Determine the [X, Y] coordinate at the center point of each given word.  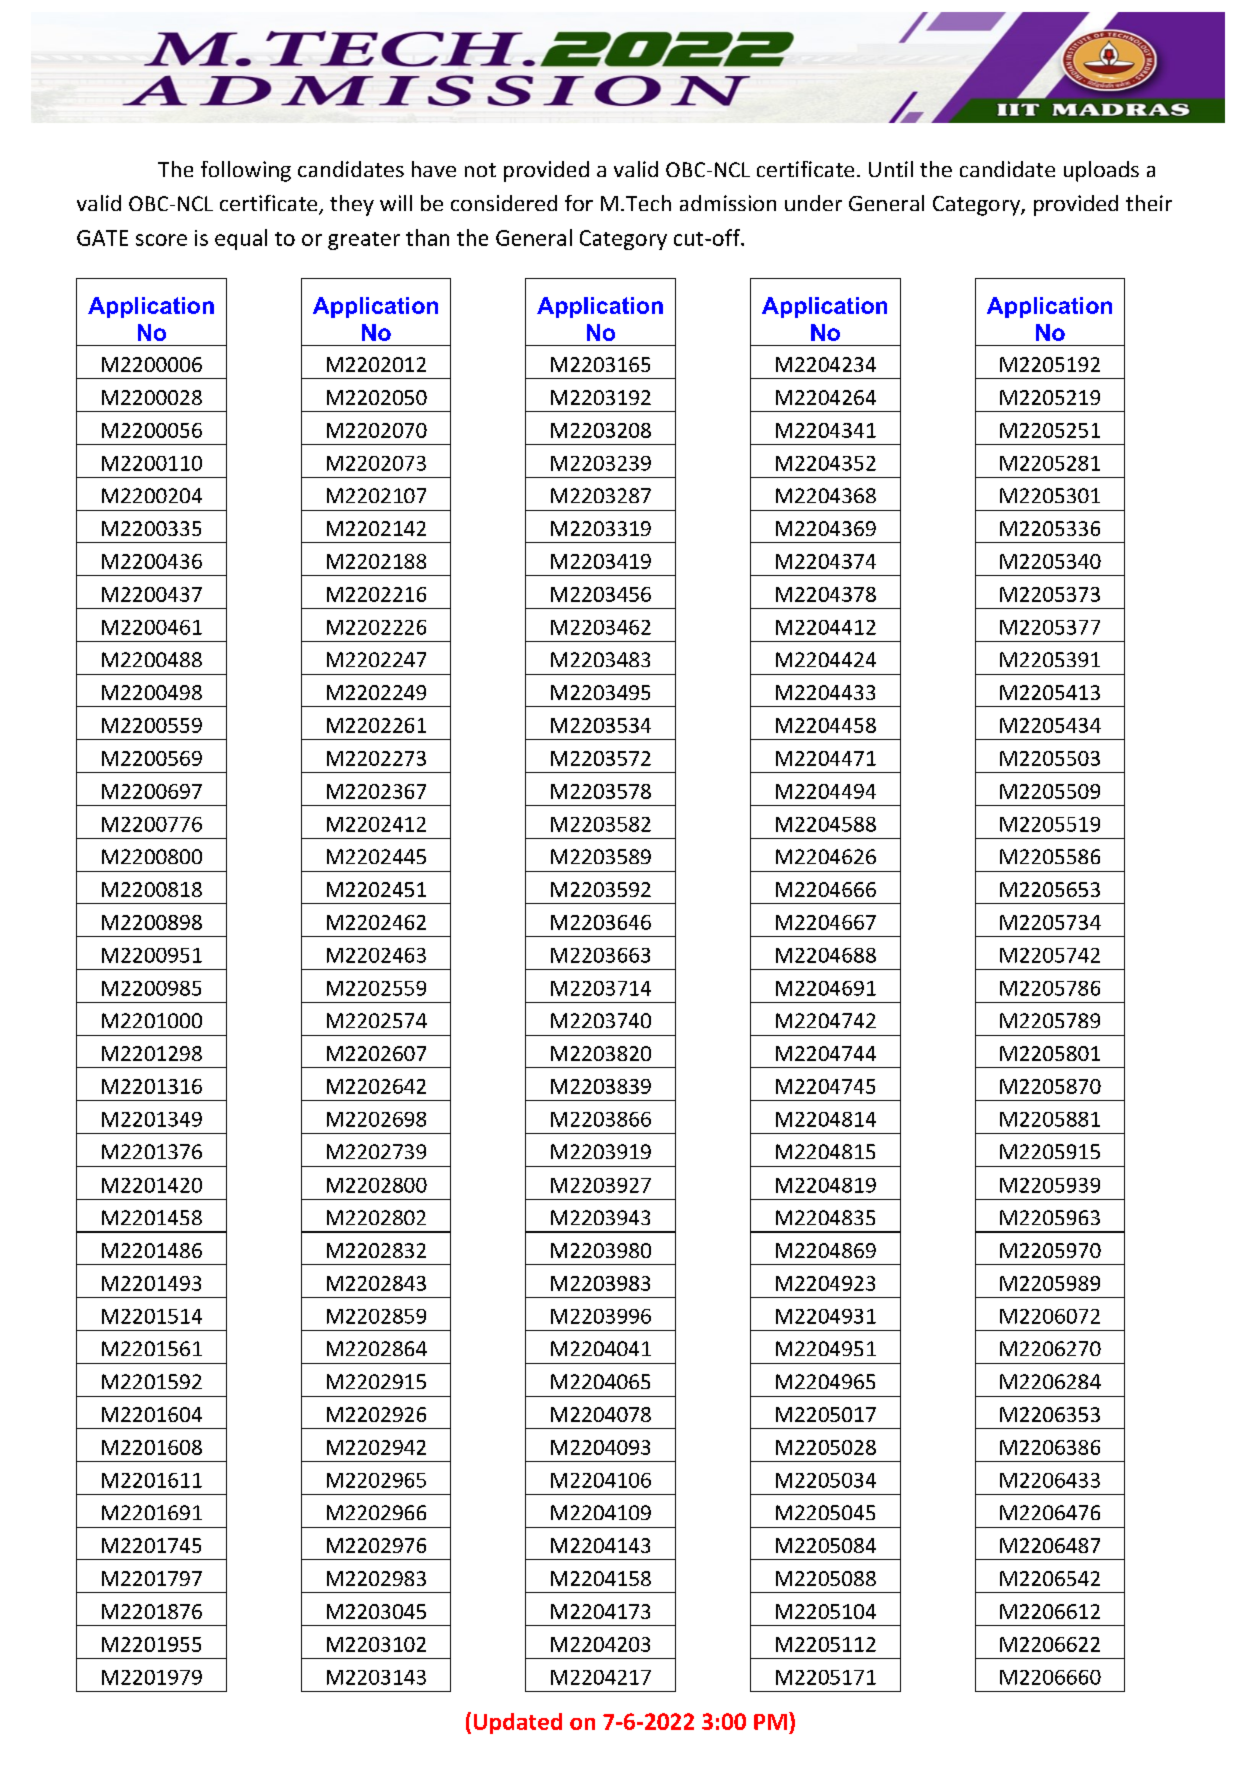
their [1149, 203]
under [813, 203]
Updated [518, 1723]
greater [364, 241]
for [579, 203]
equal [241, 239]
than [427, 237]
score [161, 240]
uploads [1101, 171]
